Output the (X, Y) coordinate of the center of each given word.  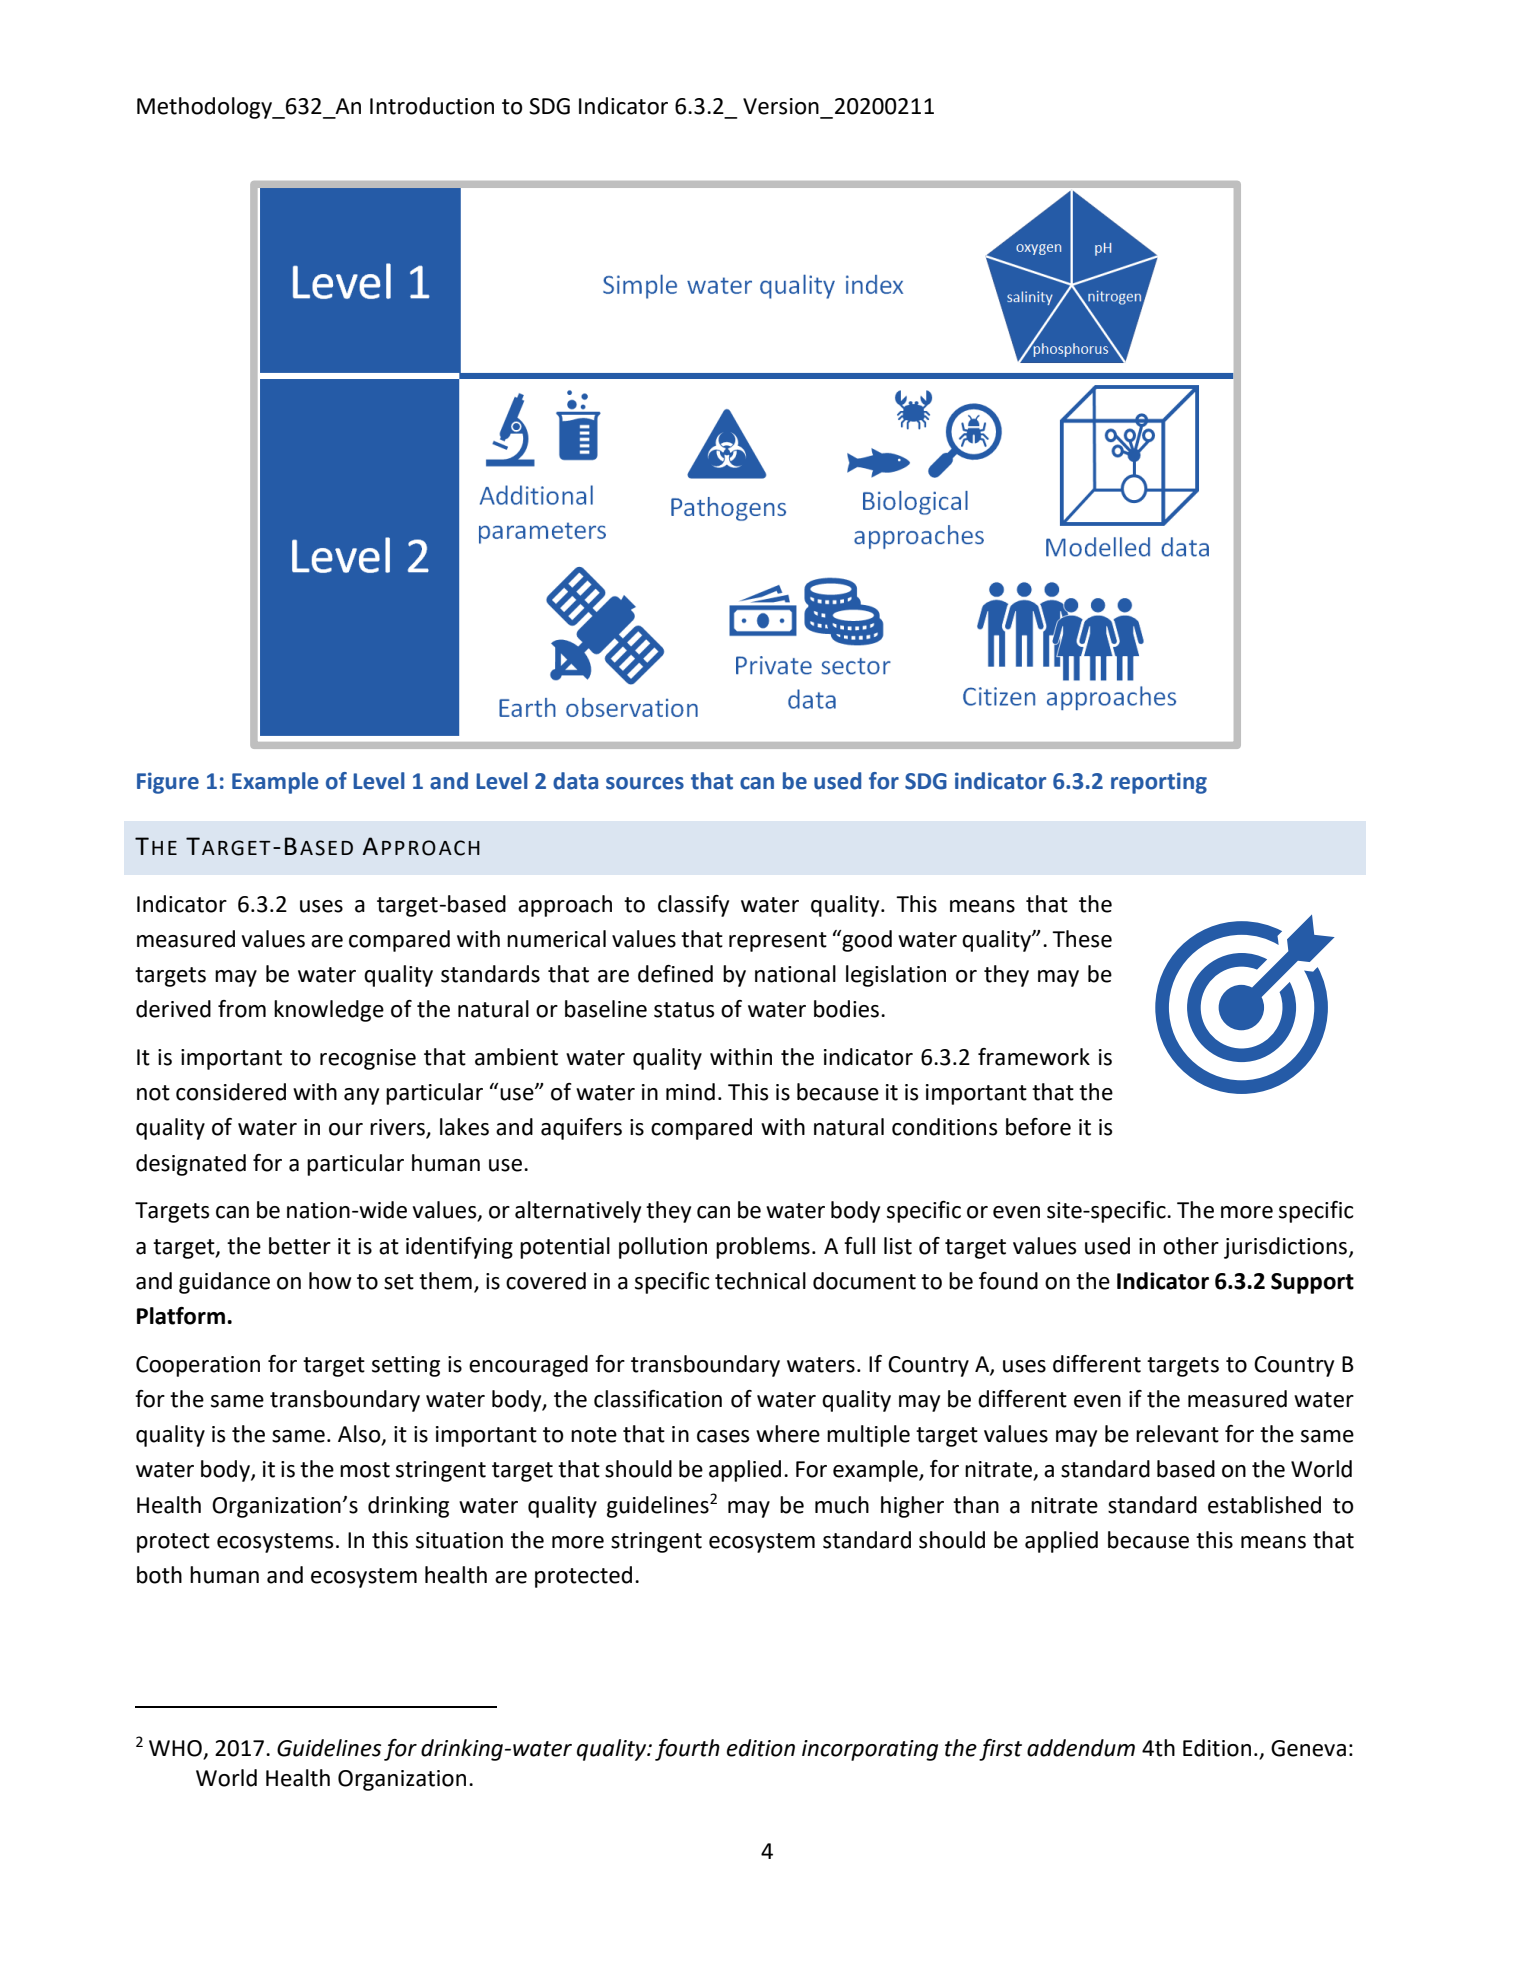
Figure (168, 783)
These (1082, 939)
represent (778, 942)
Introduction (432, 106)
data (575, 781)
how (330, 1281)
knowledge (329, 1011)
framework (1034, 1057)
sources (645, 783)
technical (760, 1281)
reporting (1159, 783)
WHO (175, 1748)
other (1191, 1246)
